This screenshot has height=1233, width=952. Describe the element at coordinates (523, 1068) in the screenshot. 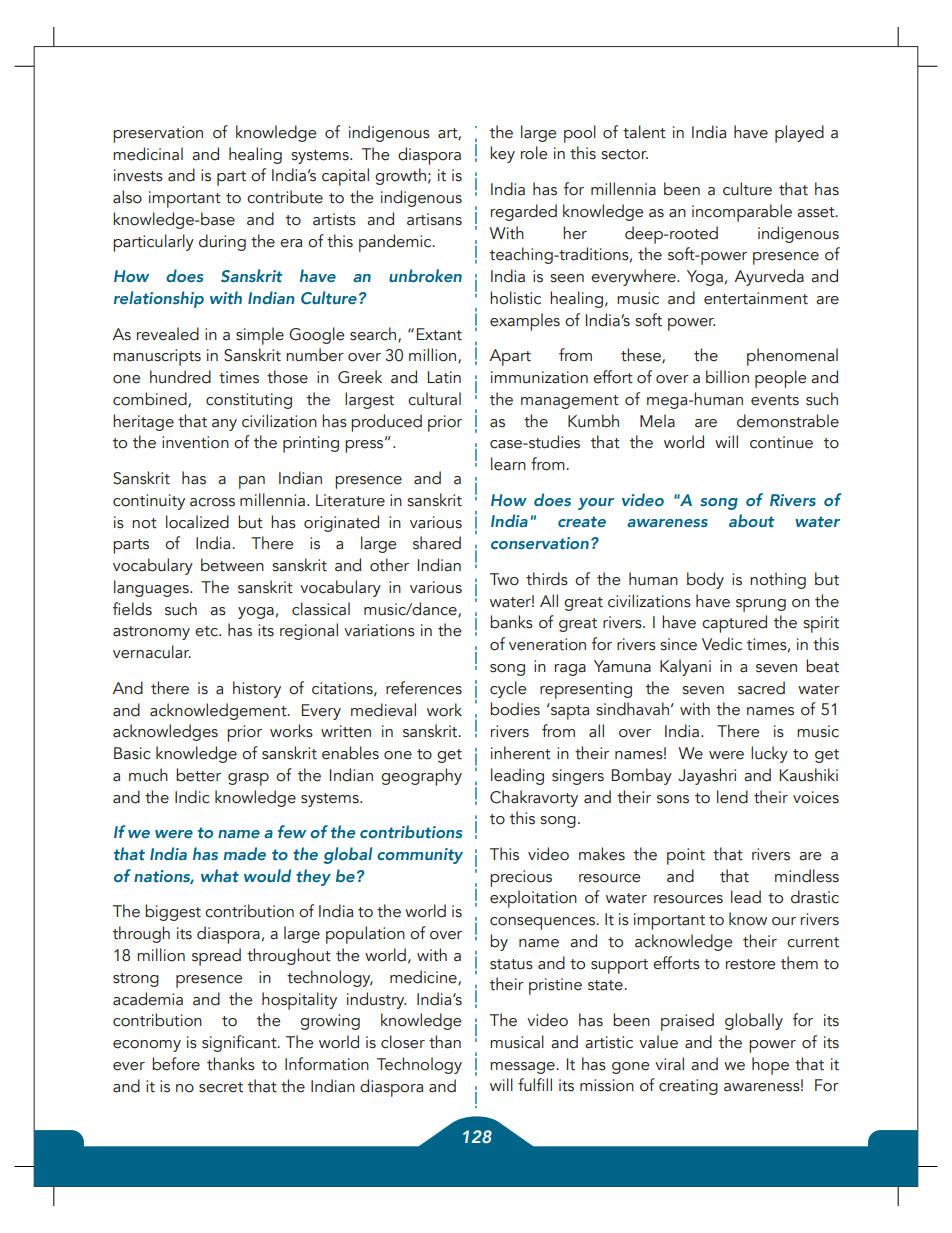

I see `message` at that location.
